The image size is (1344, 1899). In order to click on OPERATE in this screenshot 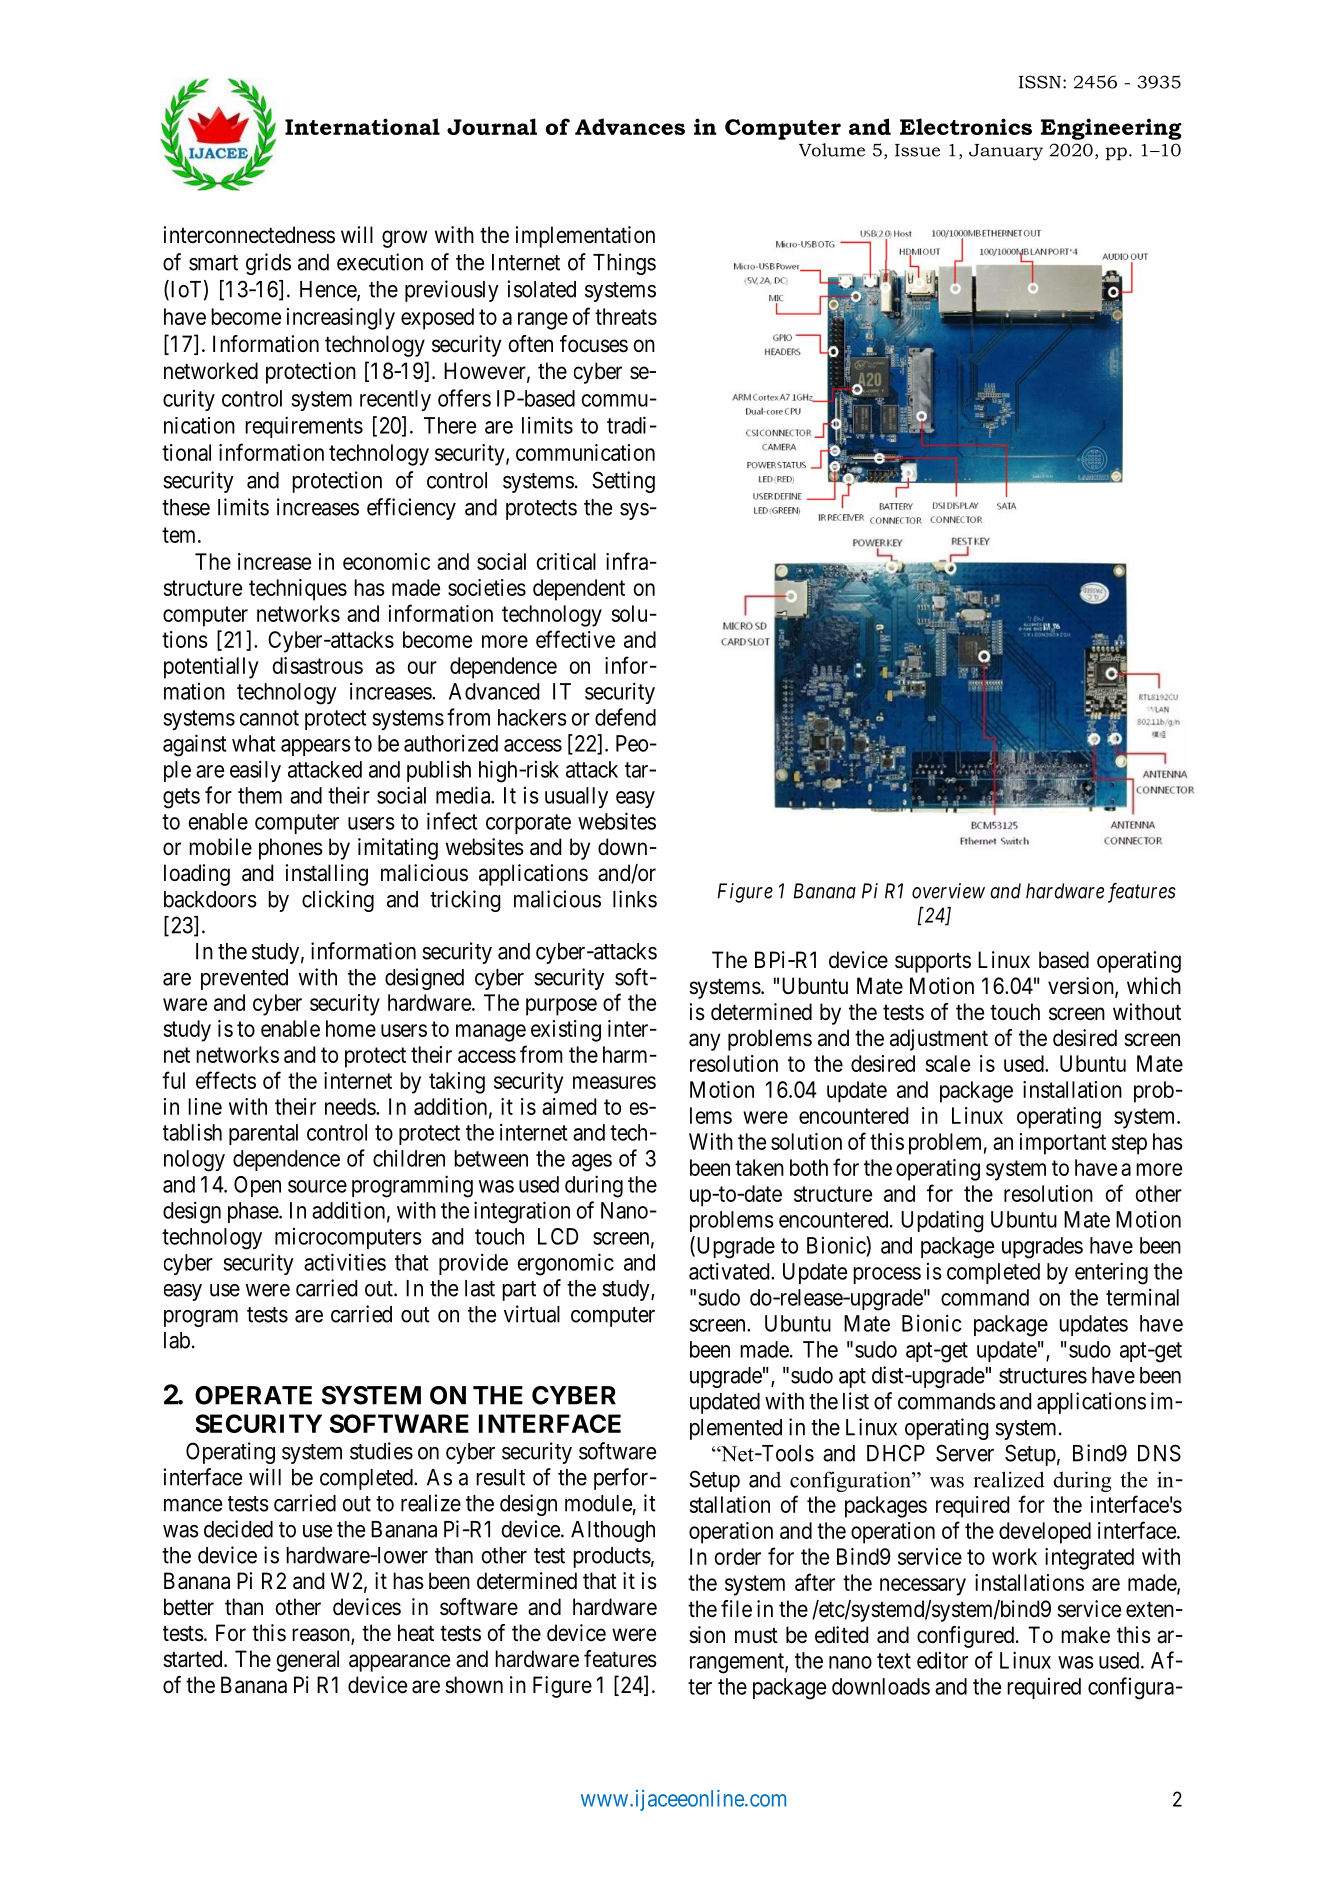, I will do `click(253, 1395)`.
